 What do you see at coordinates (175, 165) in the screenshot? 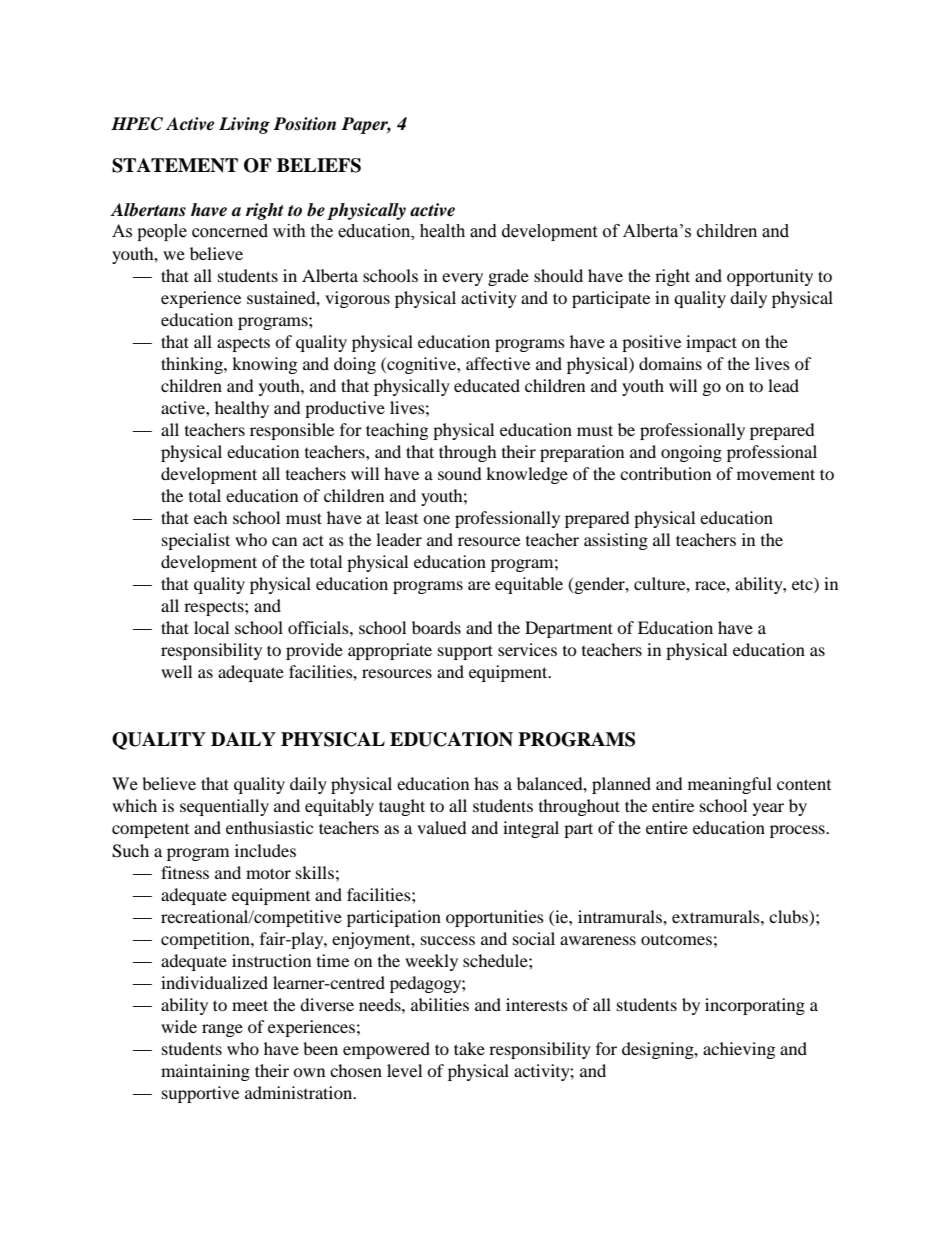
I see `STATEMENT` at bounding box center [175, 165].
